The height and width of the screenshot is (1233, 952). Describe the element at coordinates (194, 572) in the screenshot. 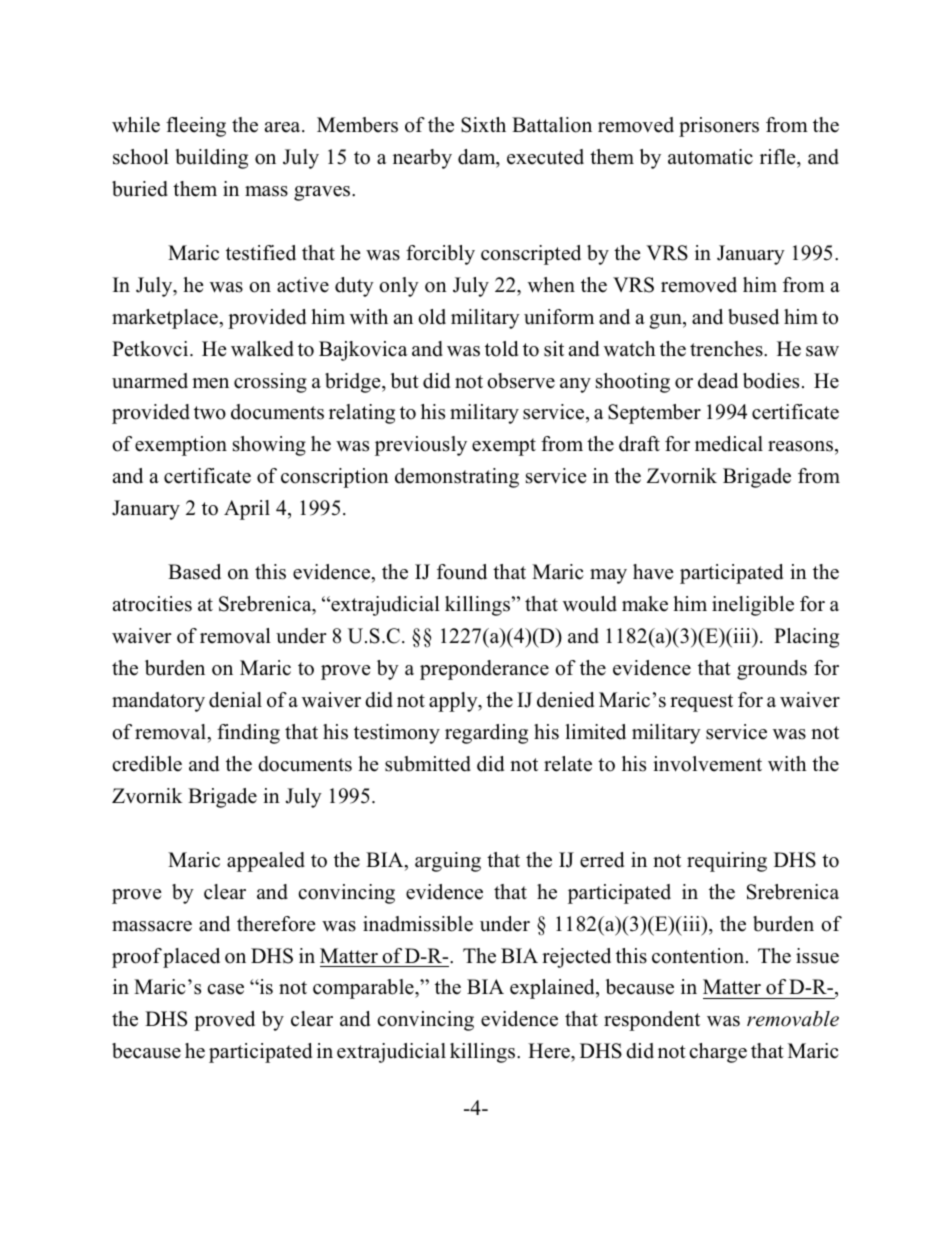

I see `Based` at that location.
